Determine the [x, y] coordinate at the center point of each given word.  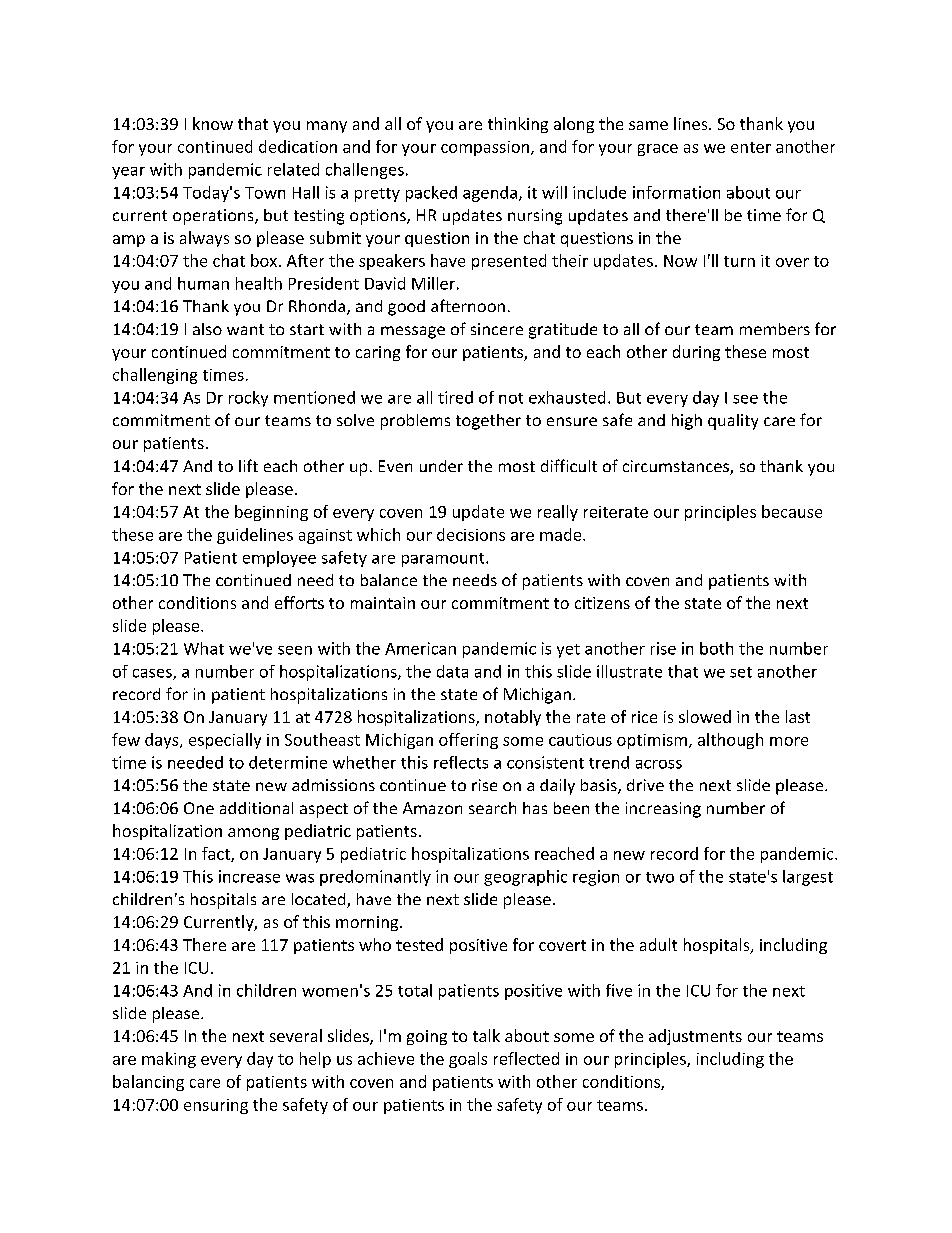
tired [455, 397]
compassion [485, 148]
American [420, 648]
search [492, 808]
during [696, 353]
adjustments [695, 1037]
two [660, 877]
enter [751, 147]
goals [468, 1060]
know [213, 123]
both [716, 648]
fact [217, 854]
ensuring [216, 1106]
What [204, 648]
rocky [248, 399]
